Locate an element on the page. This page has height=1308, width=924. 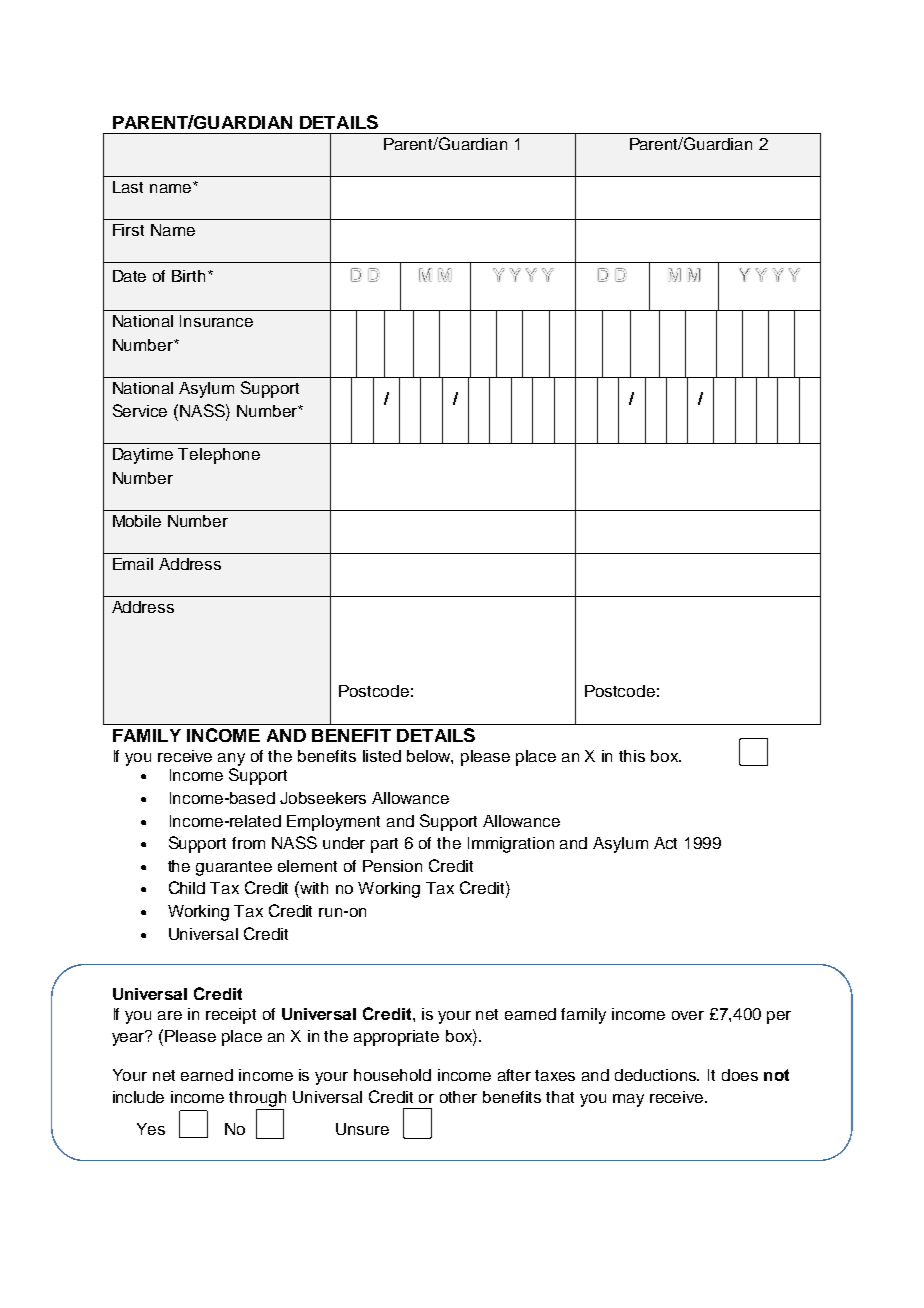
over is located at coordinates (688, 1015).
